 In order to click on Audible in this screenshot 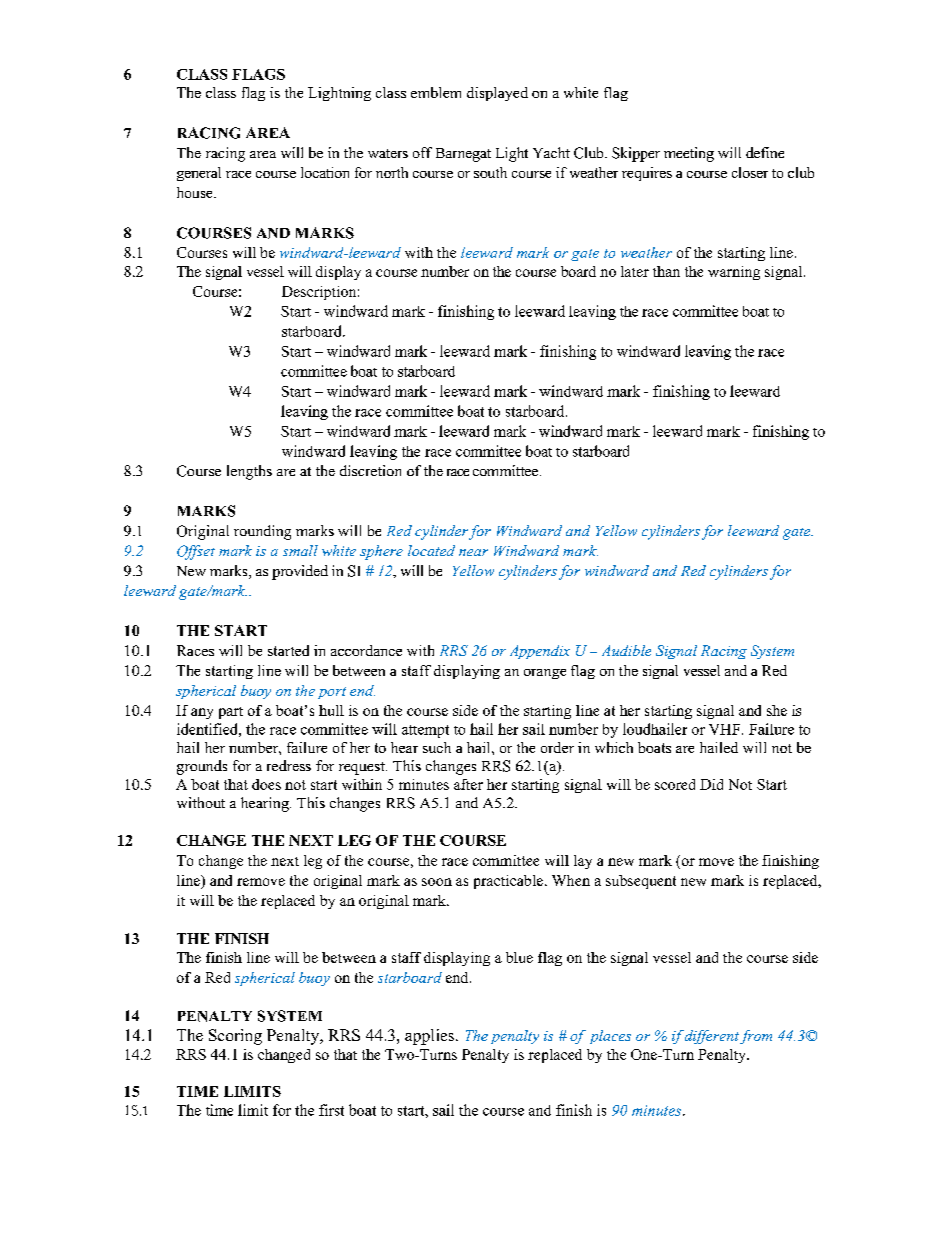, I will do `click(626, 650)`.
